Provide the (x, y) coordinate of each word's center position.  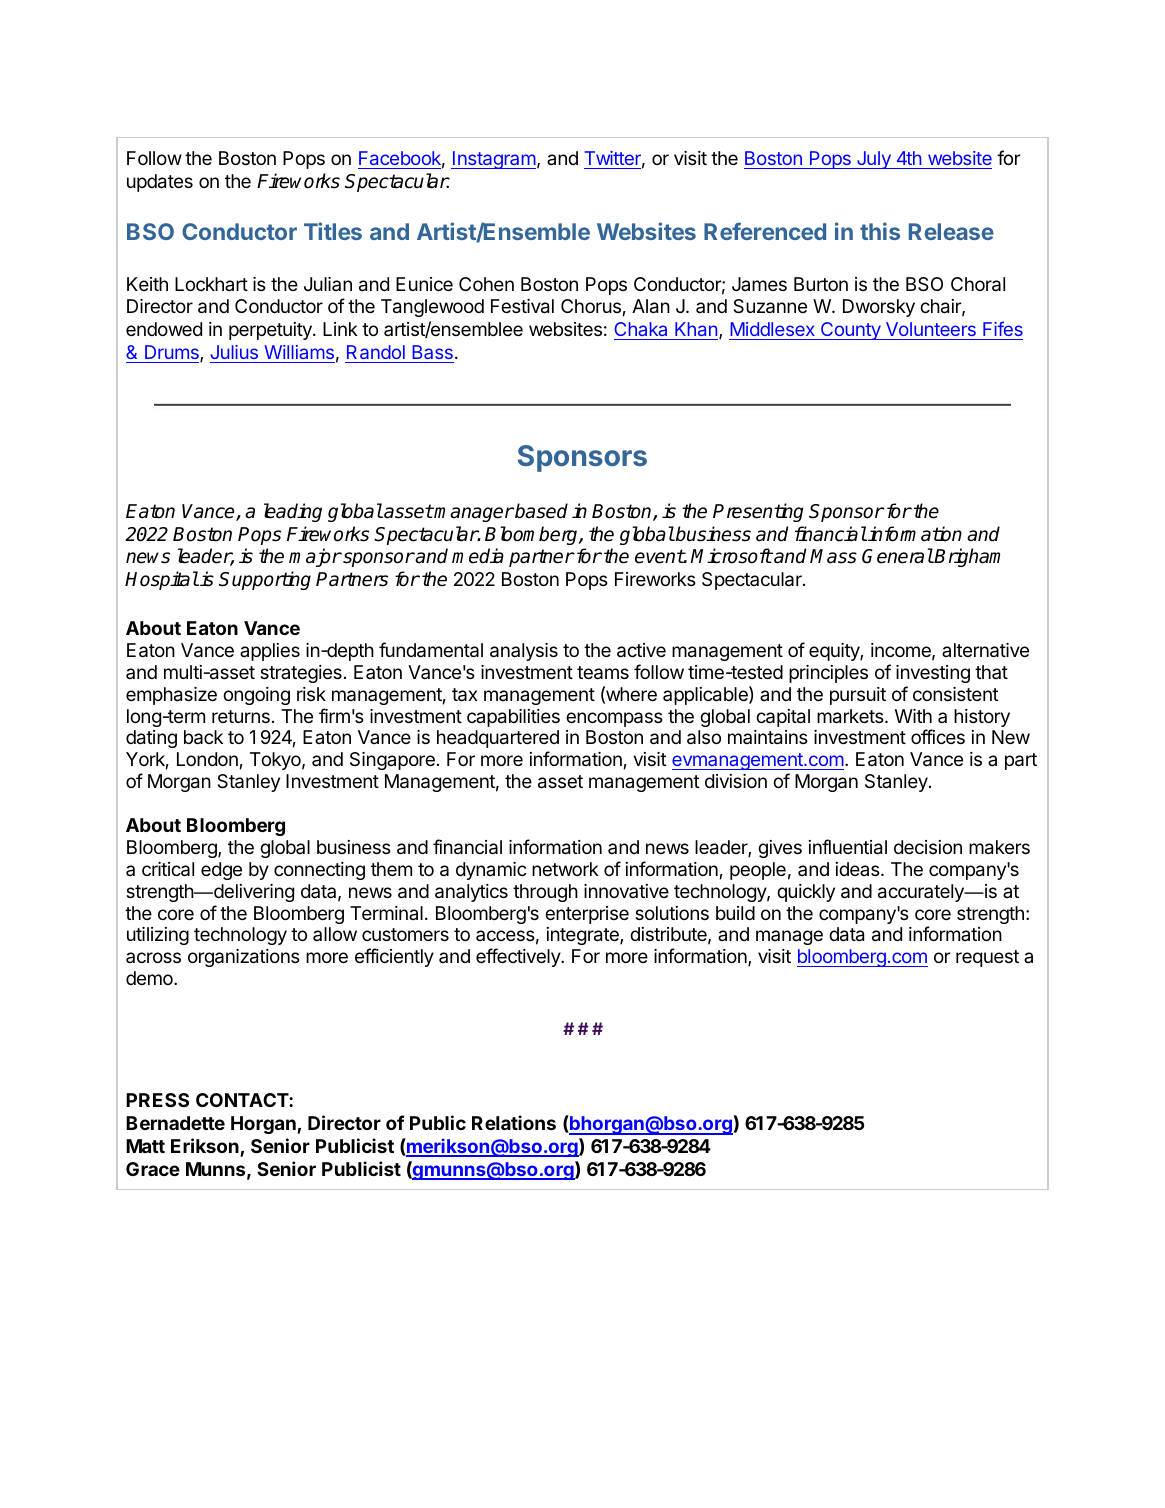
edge (221, 871)
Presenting (758, 512)
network (565, 869)
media (478, 556)
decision (928, 847)
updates (160, 183)
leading (293, 512)
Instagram (493, 160)
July (874, 160)
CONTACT (243, 1100)
